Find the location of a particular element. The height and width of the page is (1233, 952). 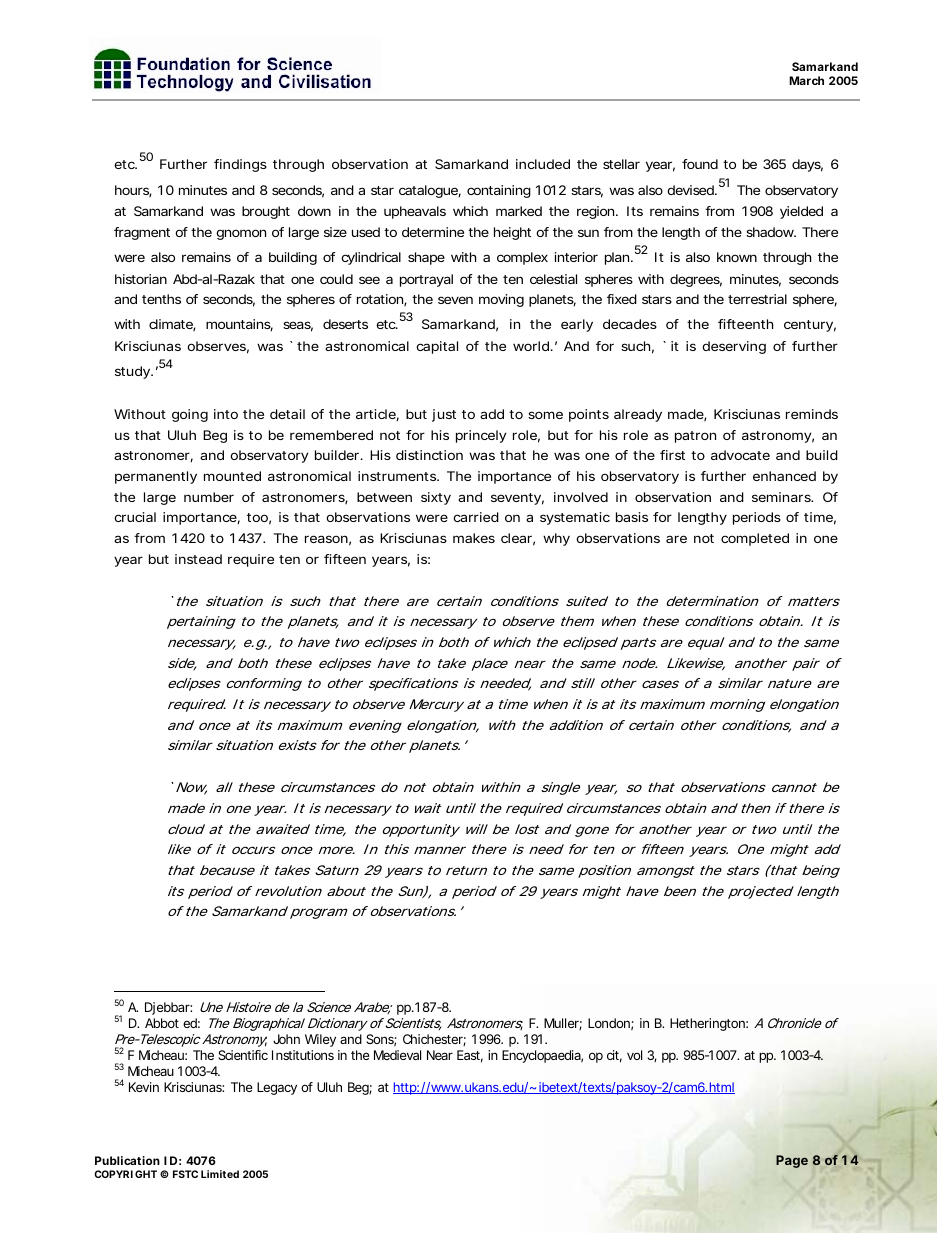

findings is located at coordinates (240, 165).
